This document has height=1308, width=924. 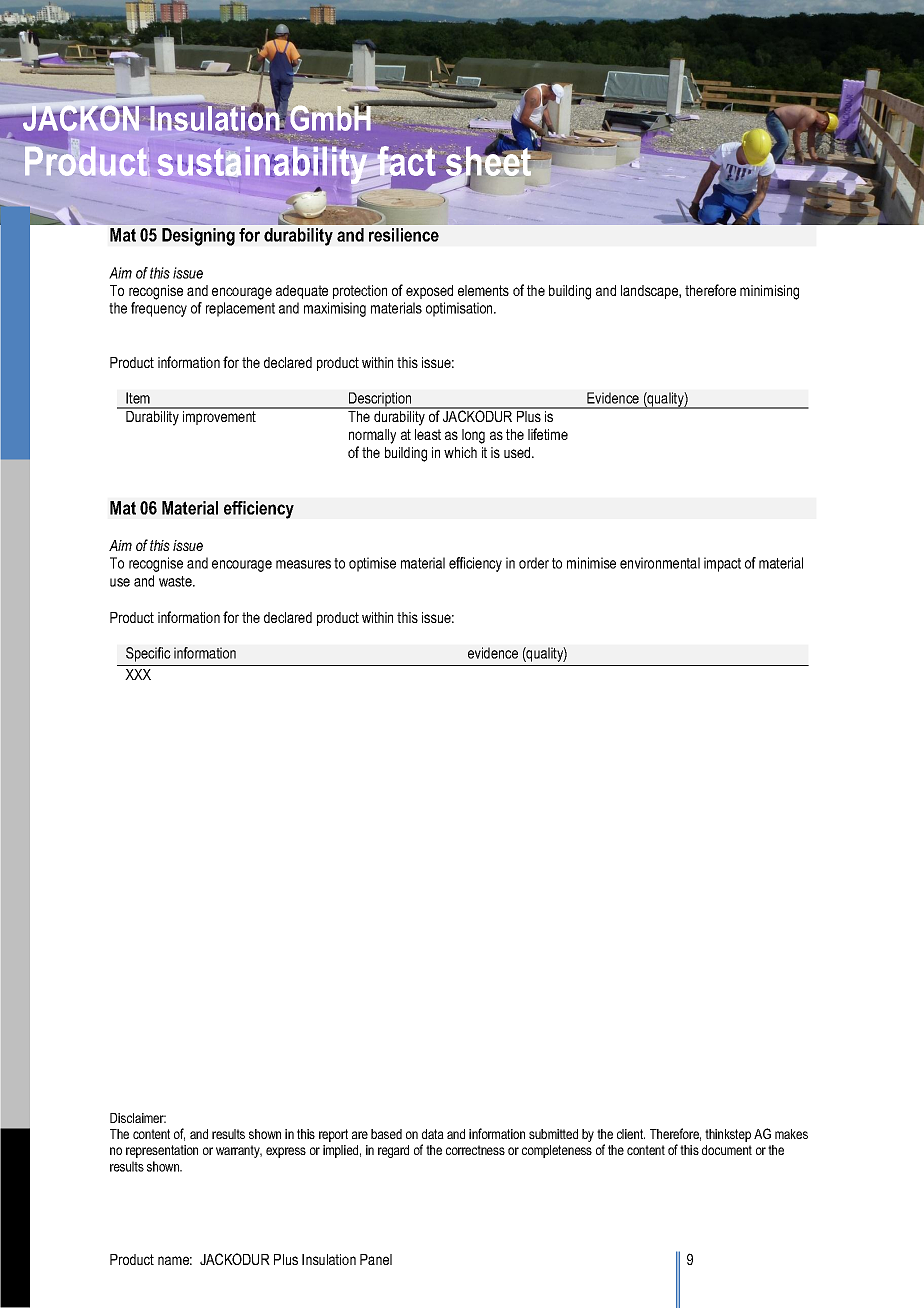 I want to click on order, so click(x=534, y=563).
